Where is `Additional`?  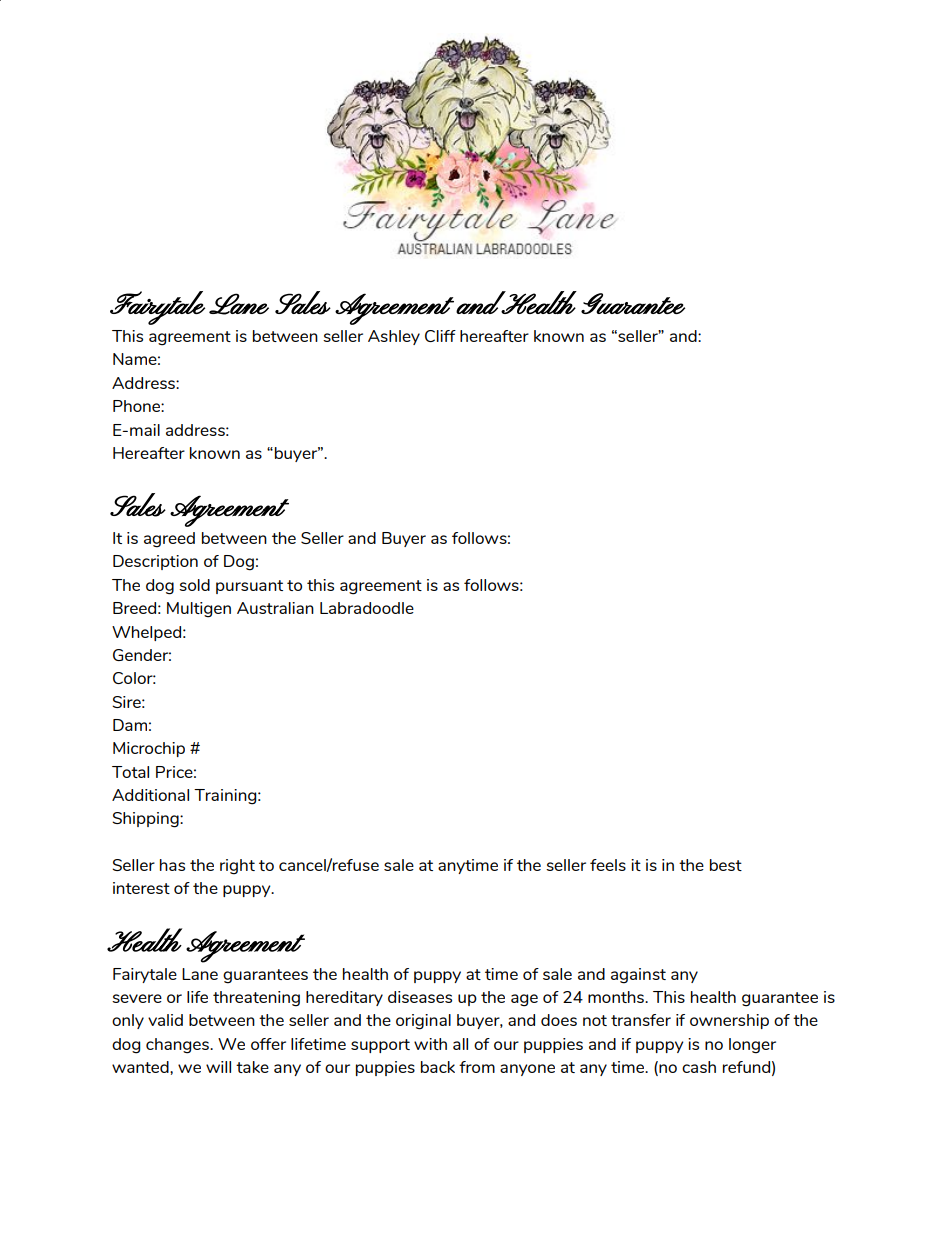 Additional is located at coordinates (150, 795).
